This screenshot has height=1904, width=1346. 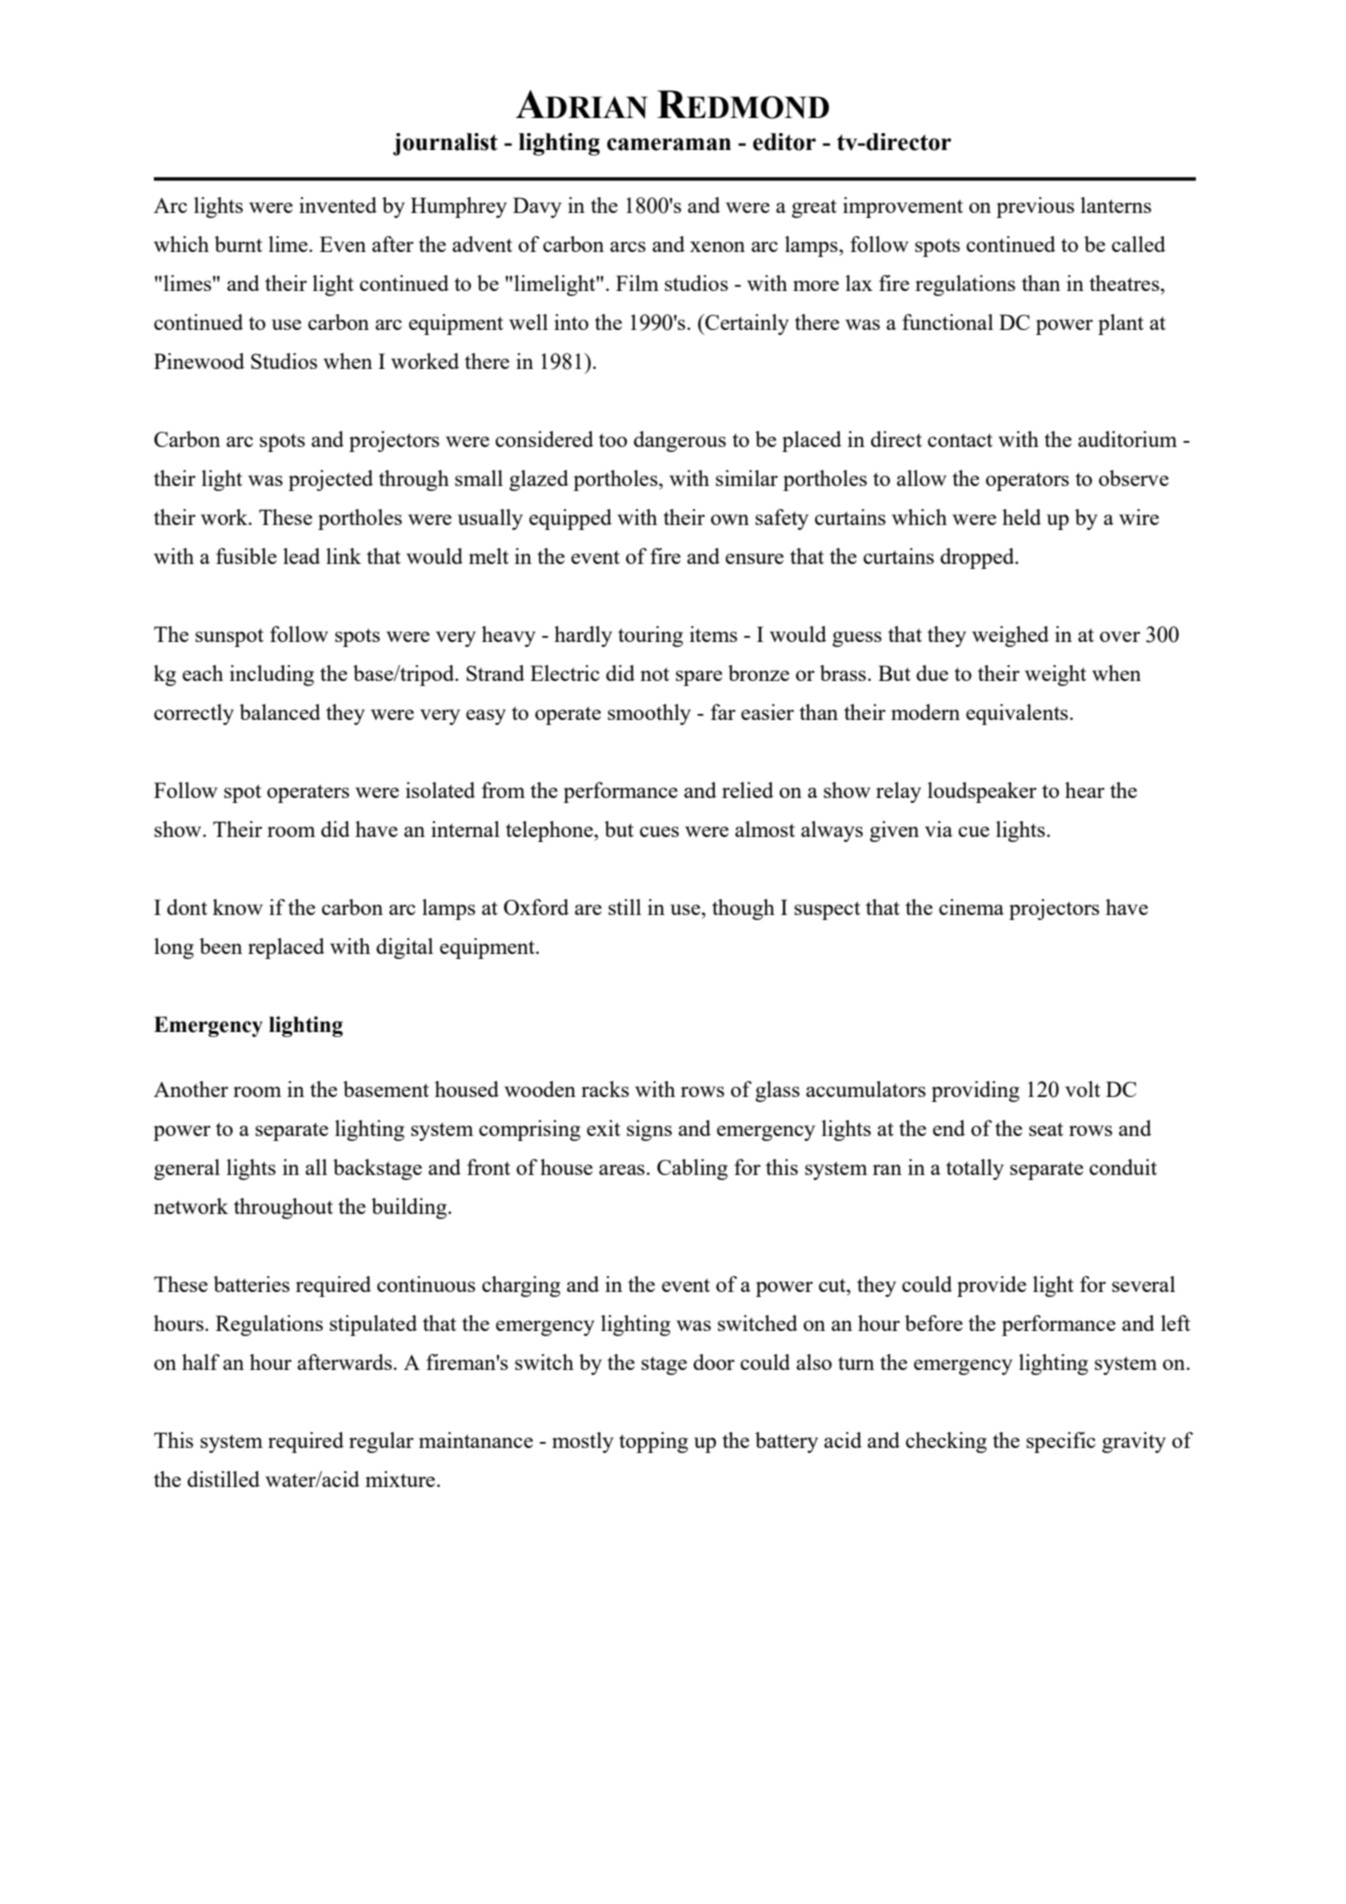 I want to click on specific, so click(x=1061, y=1442).
